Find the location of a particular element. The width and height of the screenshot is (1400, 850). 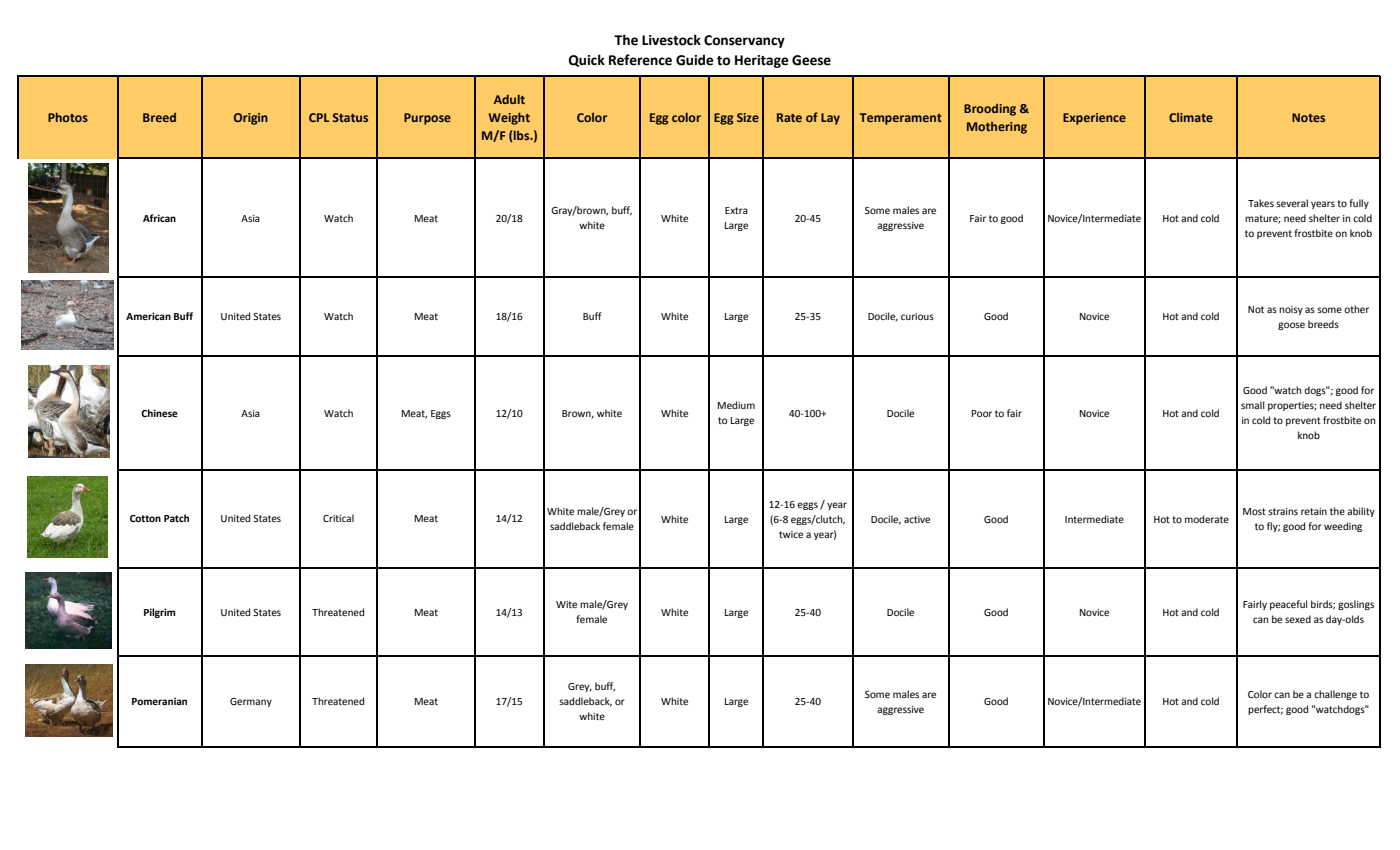

Most is located at coordinates (1254, 511).
